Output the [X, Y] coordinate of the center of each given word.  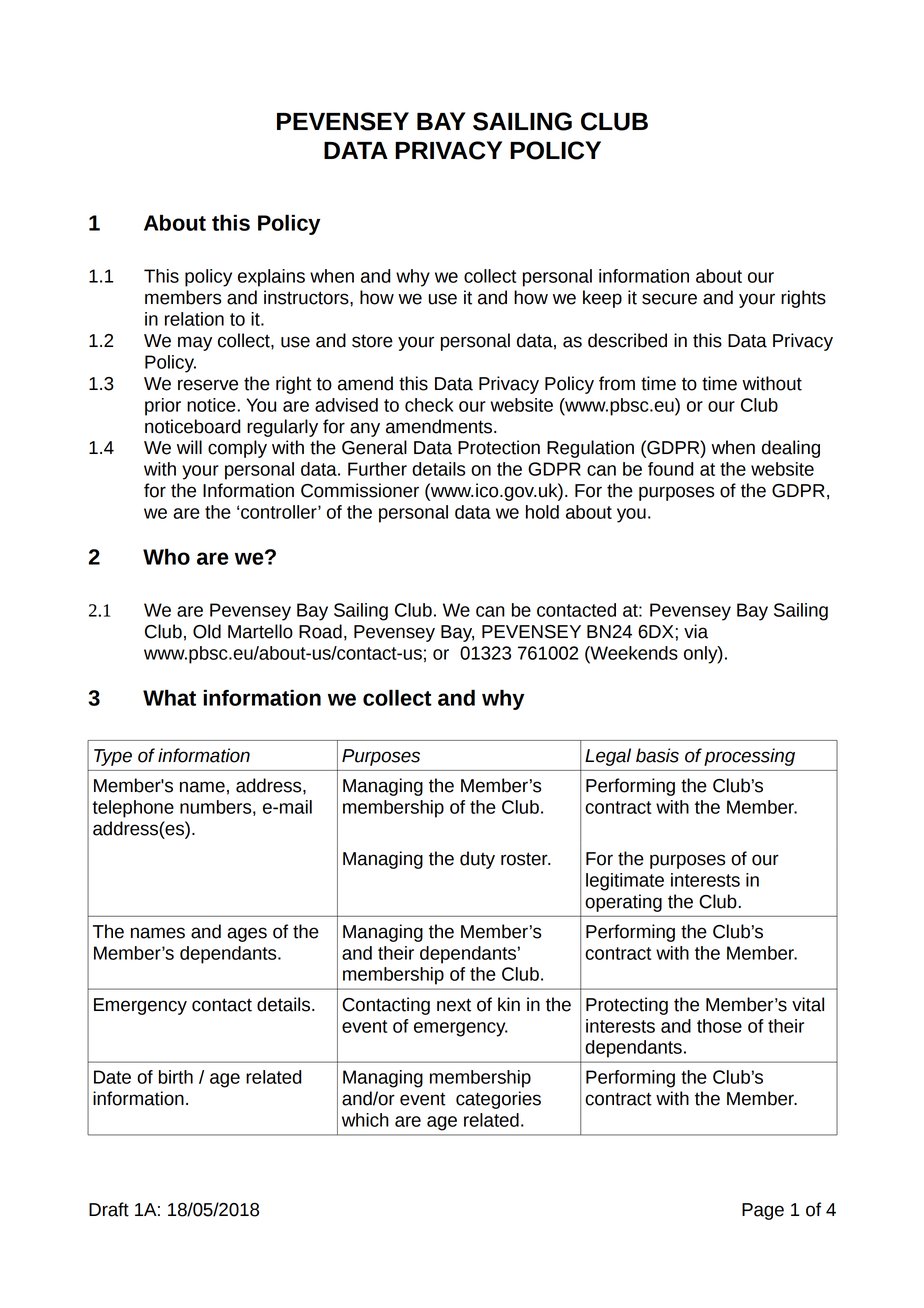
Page [763, 1211]
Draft [109, 1209]
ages [247, 934]
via [696, 631]
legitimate [625, 882]
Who [166, 556]
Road [320, 631]
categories [498, 1100]
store [372, 341]
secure [669, 299]
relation [194, 319]
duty [477, 860]
